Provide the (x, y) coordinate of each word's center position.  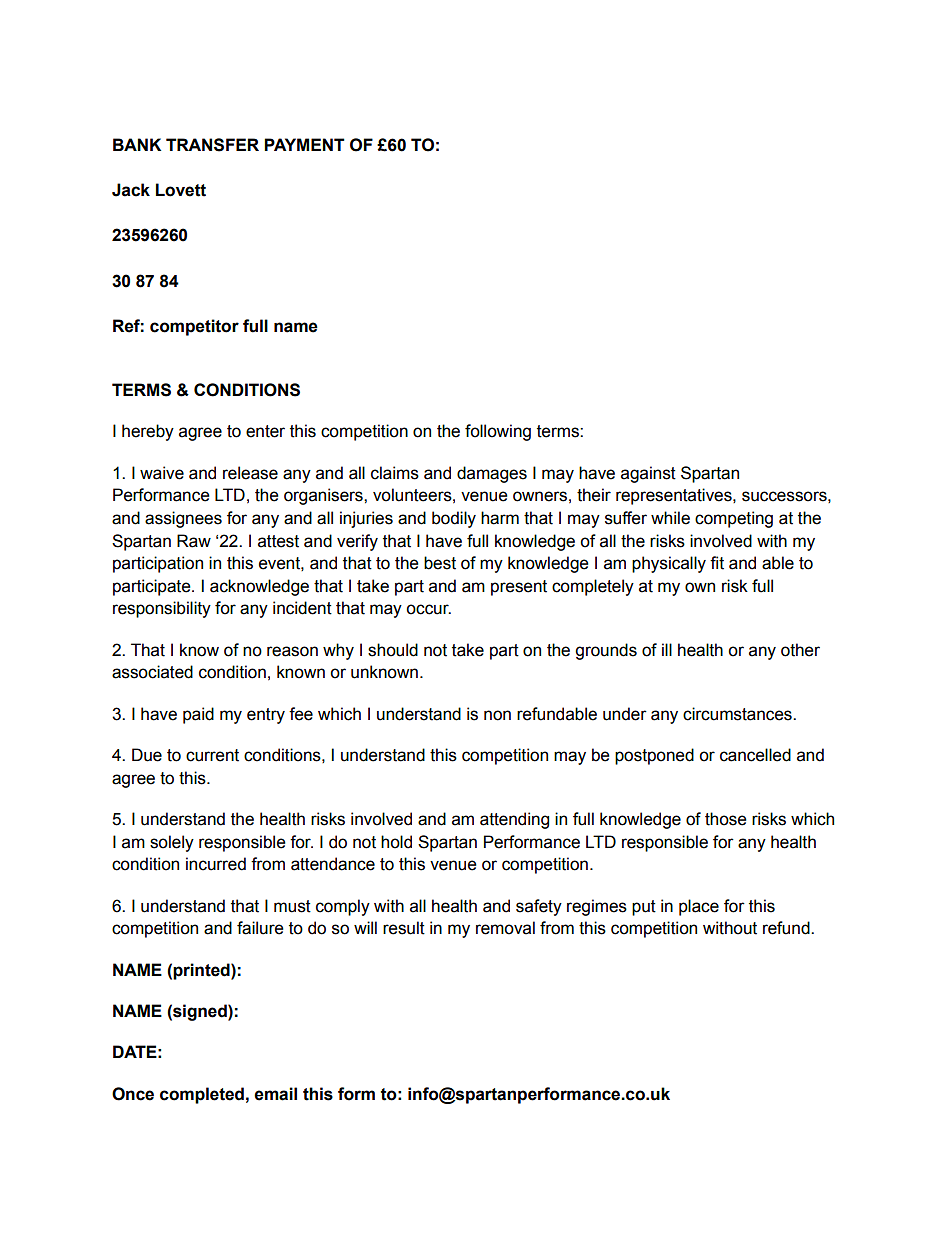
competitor (194, 327)
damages (492, 474)
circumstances (738, 714)
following (498, 432)
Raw (194, 541)
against (648, 474)
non (497, 715)
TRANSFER (212, 145)
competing (734, 519)
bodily (454, 519)
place (699, 907)
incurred (216, 864)
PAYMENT (304, 144)
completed (202, 1095)
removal (505, 928)
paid (198, 715)
